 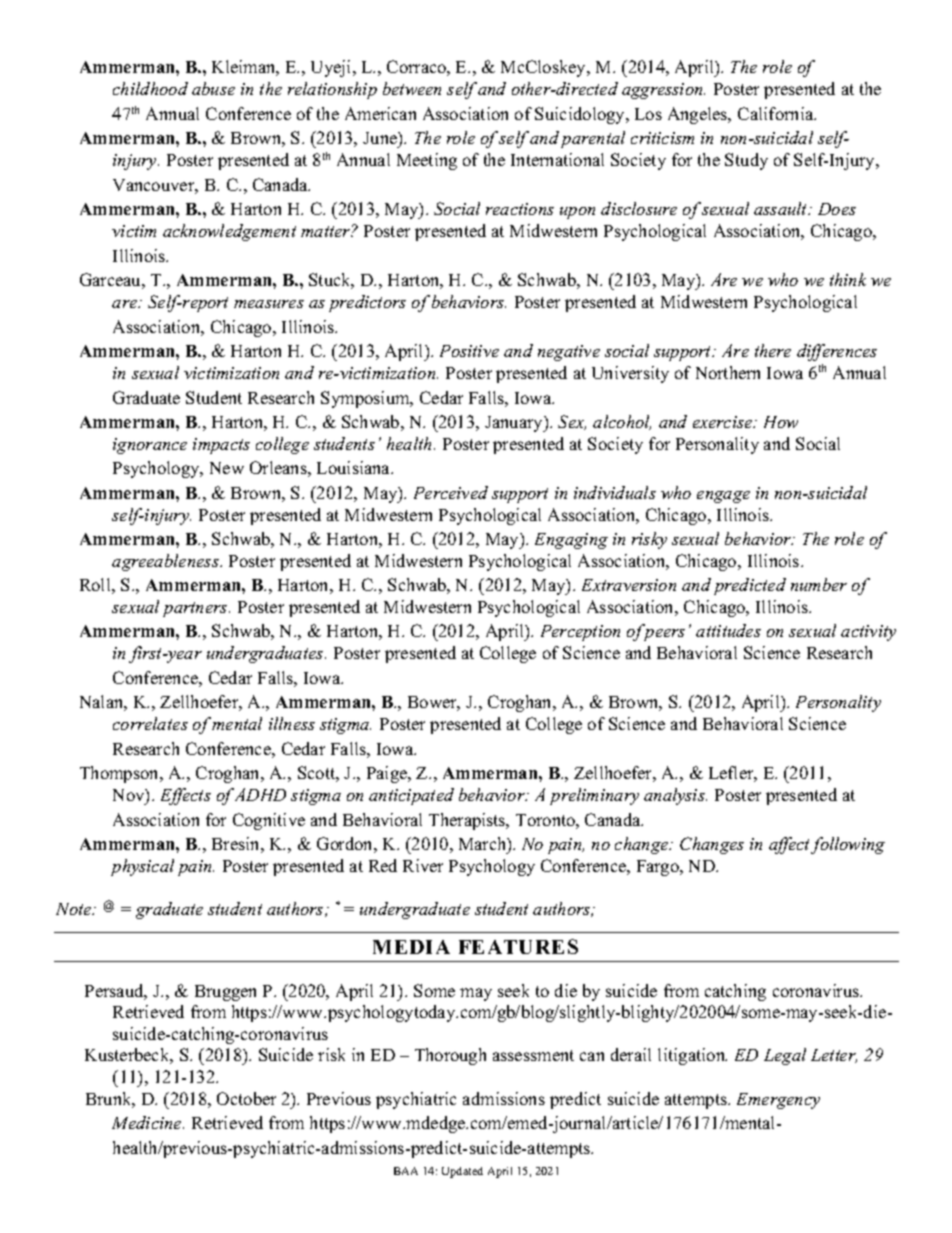 I want to click on California, so click(x=777, y=113).
